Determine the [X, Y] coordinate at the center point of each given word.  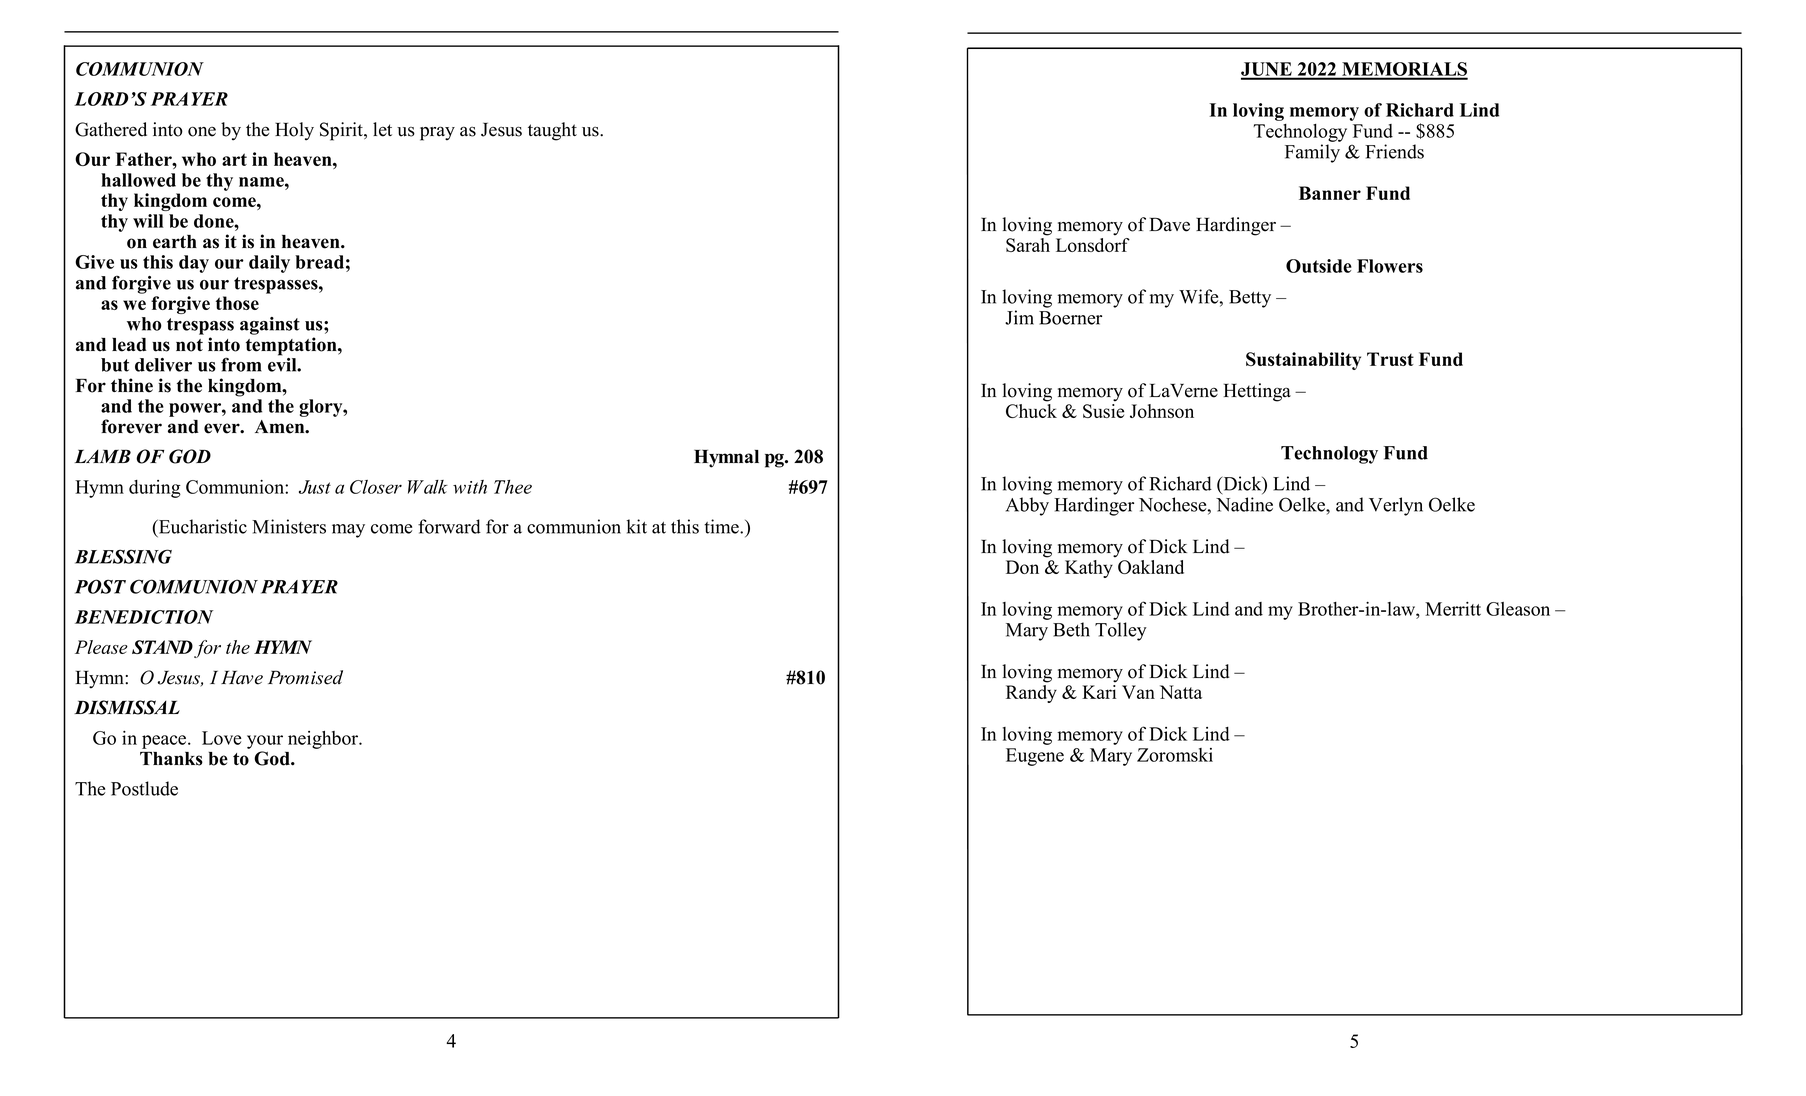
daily [269, 264]
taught [552, 131]
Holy [294, 131]
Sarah [1028, 245]
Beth [1071, 629]
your [265, 742]
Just [315, 487]
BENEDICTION [144, 617]
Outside [1319, 266]
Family [1312, 153]
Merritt [1453, 609]
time [722, 526]
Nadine [1244, 504]
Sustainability [1303, 361]
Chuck [1031, 409]
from [241, 364]
